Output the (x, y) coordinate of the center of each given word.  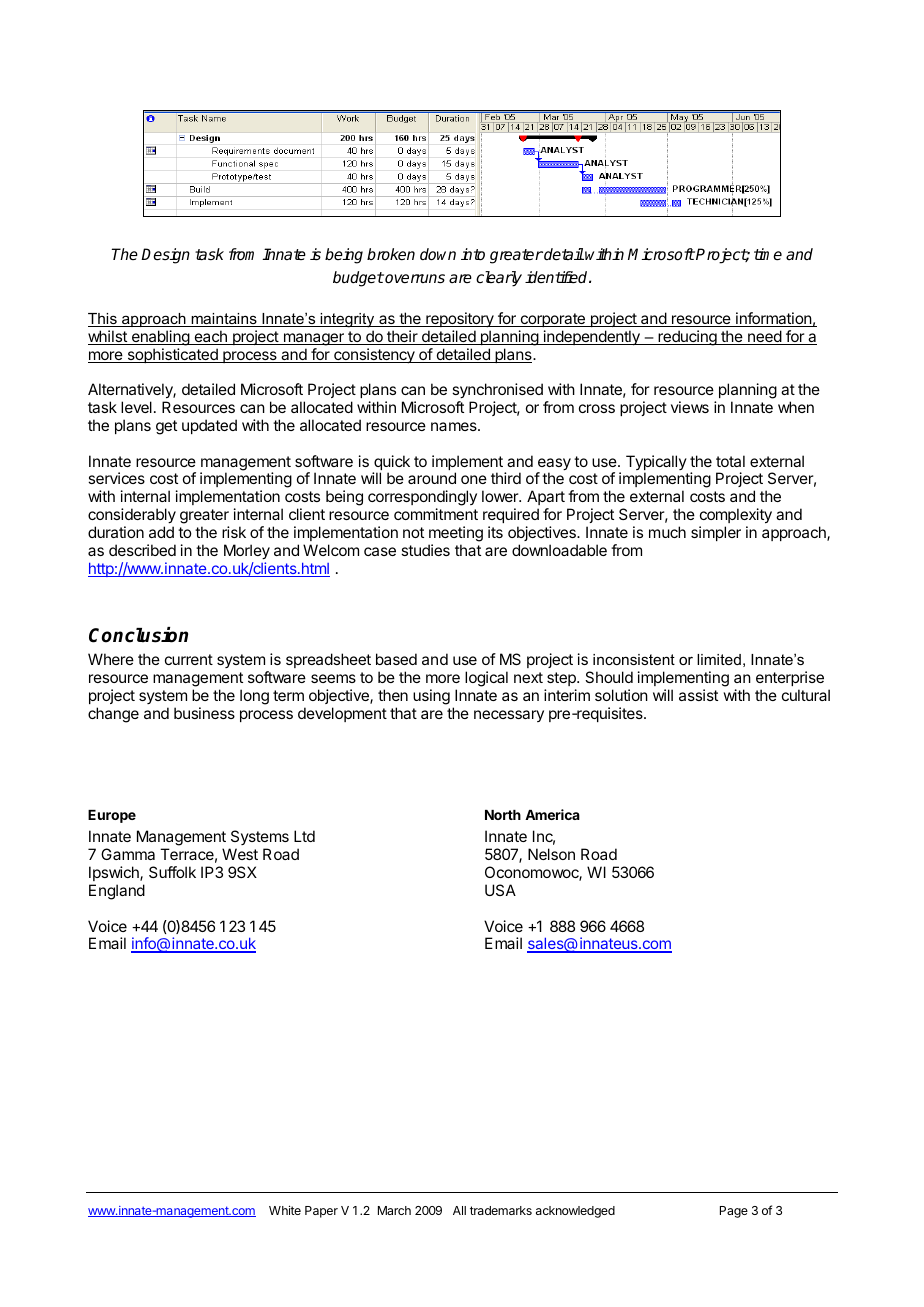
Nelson (551, 854)
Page (734, 1212)
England (117, 892)
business (204, 713)
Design (165, 256)
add (161, 532)
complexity (736, 516)
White (285, 1210)
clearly (499, 279)
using (431, 697)
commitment (436, 514)
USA (500, 890)
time (768, 254)
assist (698, 695)
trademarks (501, 1210)
